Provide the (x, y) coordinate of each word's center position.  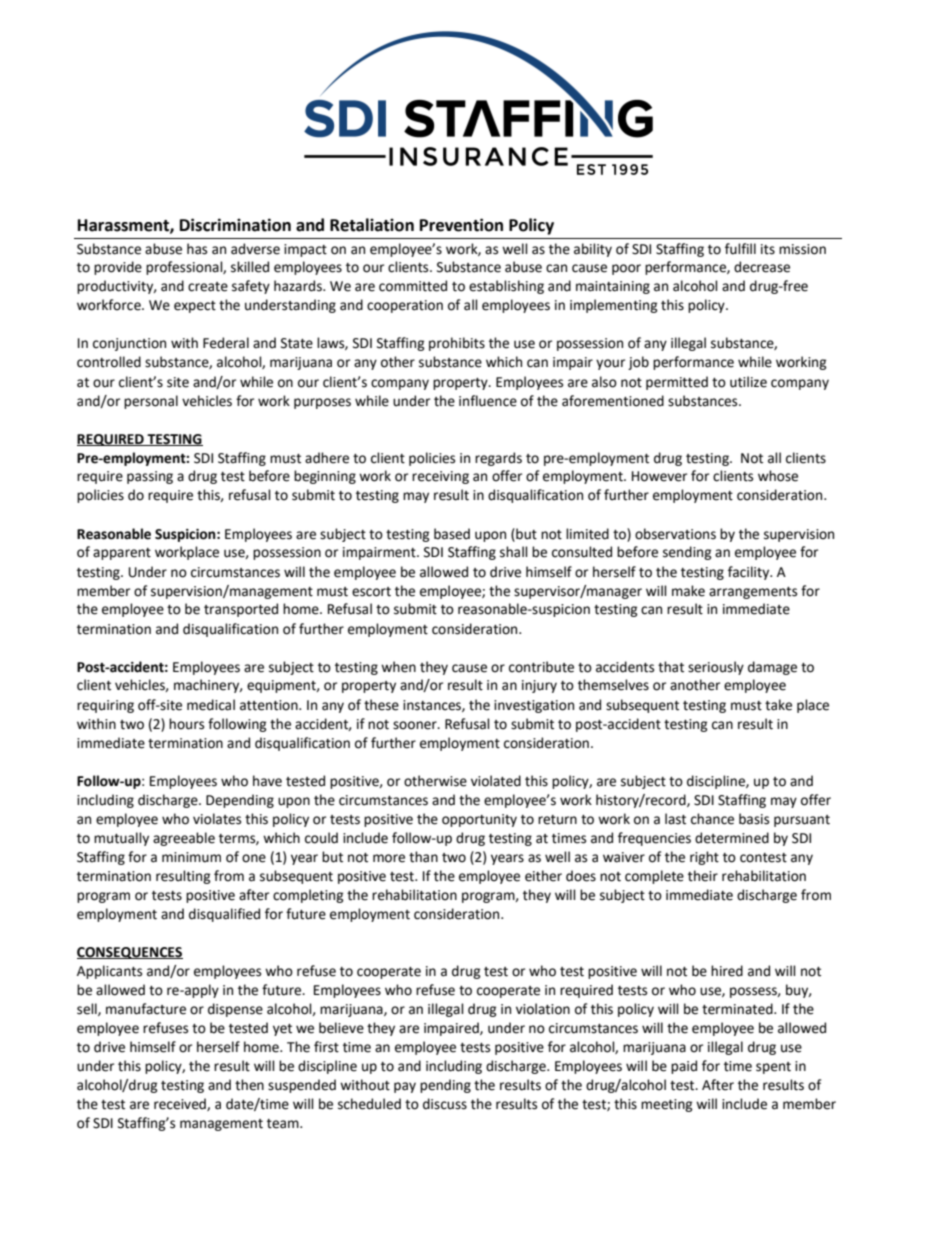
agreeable (184, 839)
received (181, 1104)
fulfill (740, 249)
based (452, 534)
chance (712, 819)
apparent (122, 554)
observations (675, 534)
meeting (667, 1105)
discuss (445, 1104)
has (197, 249)
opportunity (479, 820)
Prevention (461, 225)
